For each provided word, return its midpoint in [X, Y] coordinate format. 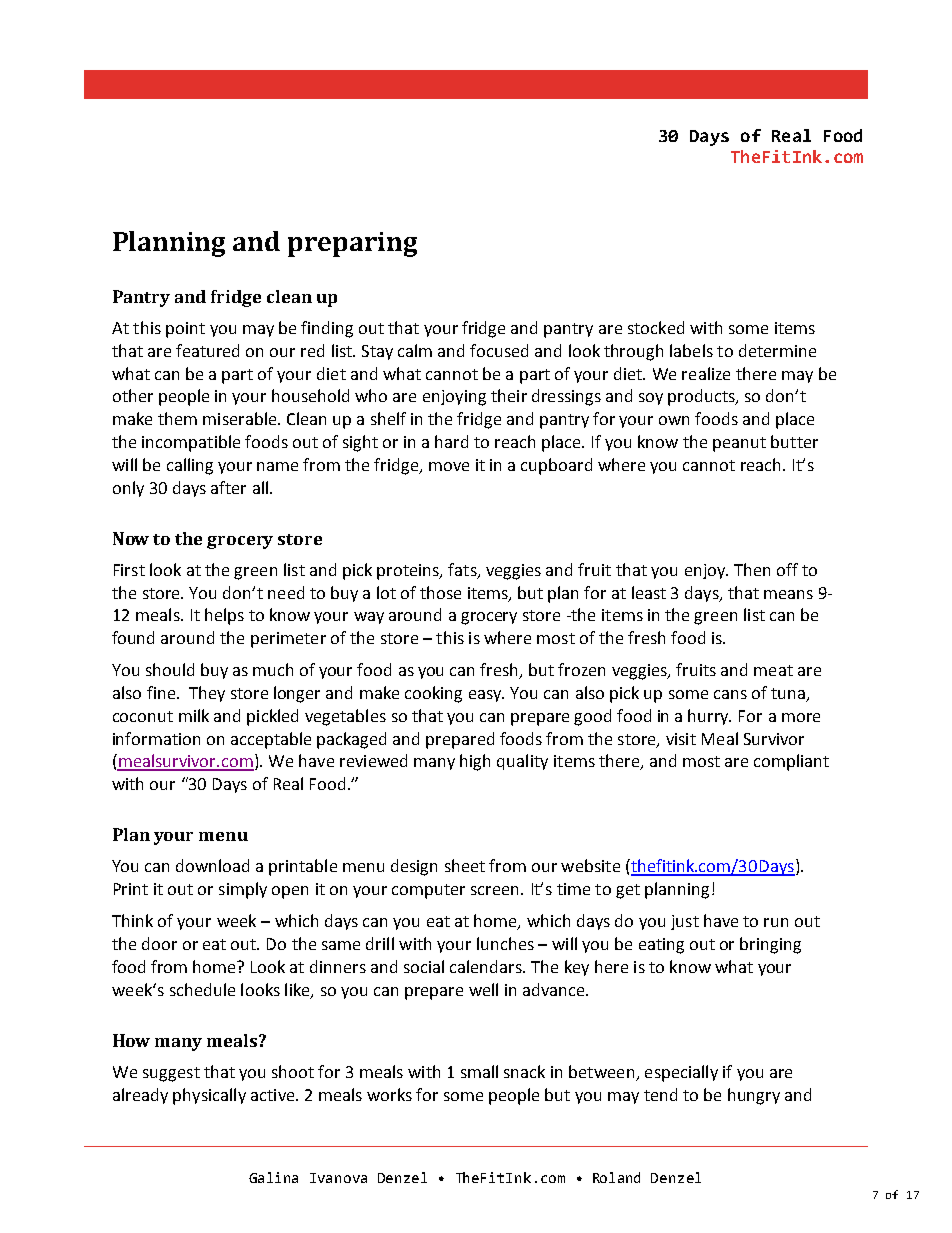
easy [486, 696]
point [185, 330]
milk [194, 715]
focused [499, 350]
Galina [273, 1177]
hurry [709, 717]
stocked [656, 327]
